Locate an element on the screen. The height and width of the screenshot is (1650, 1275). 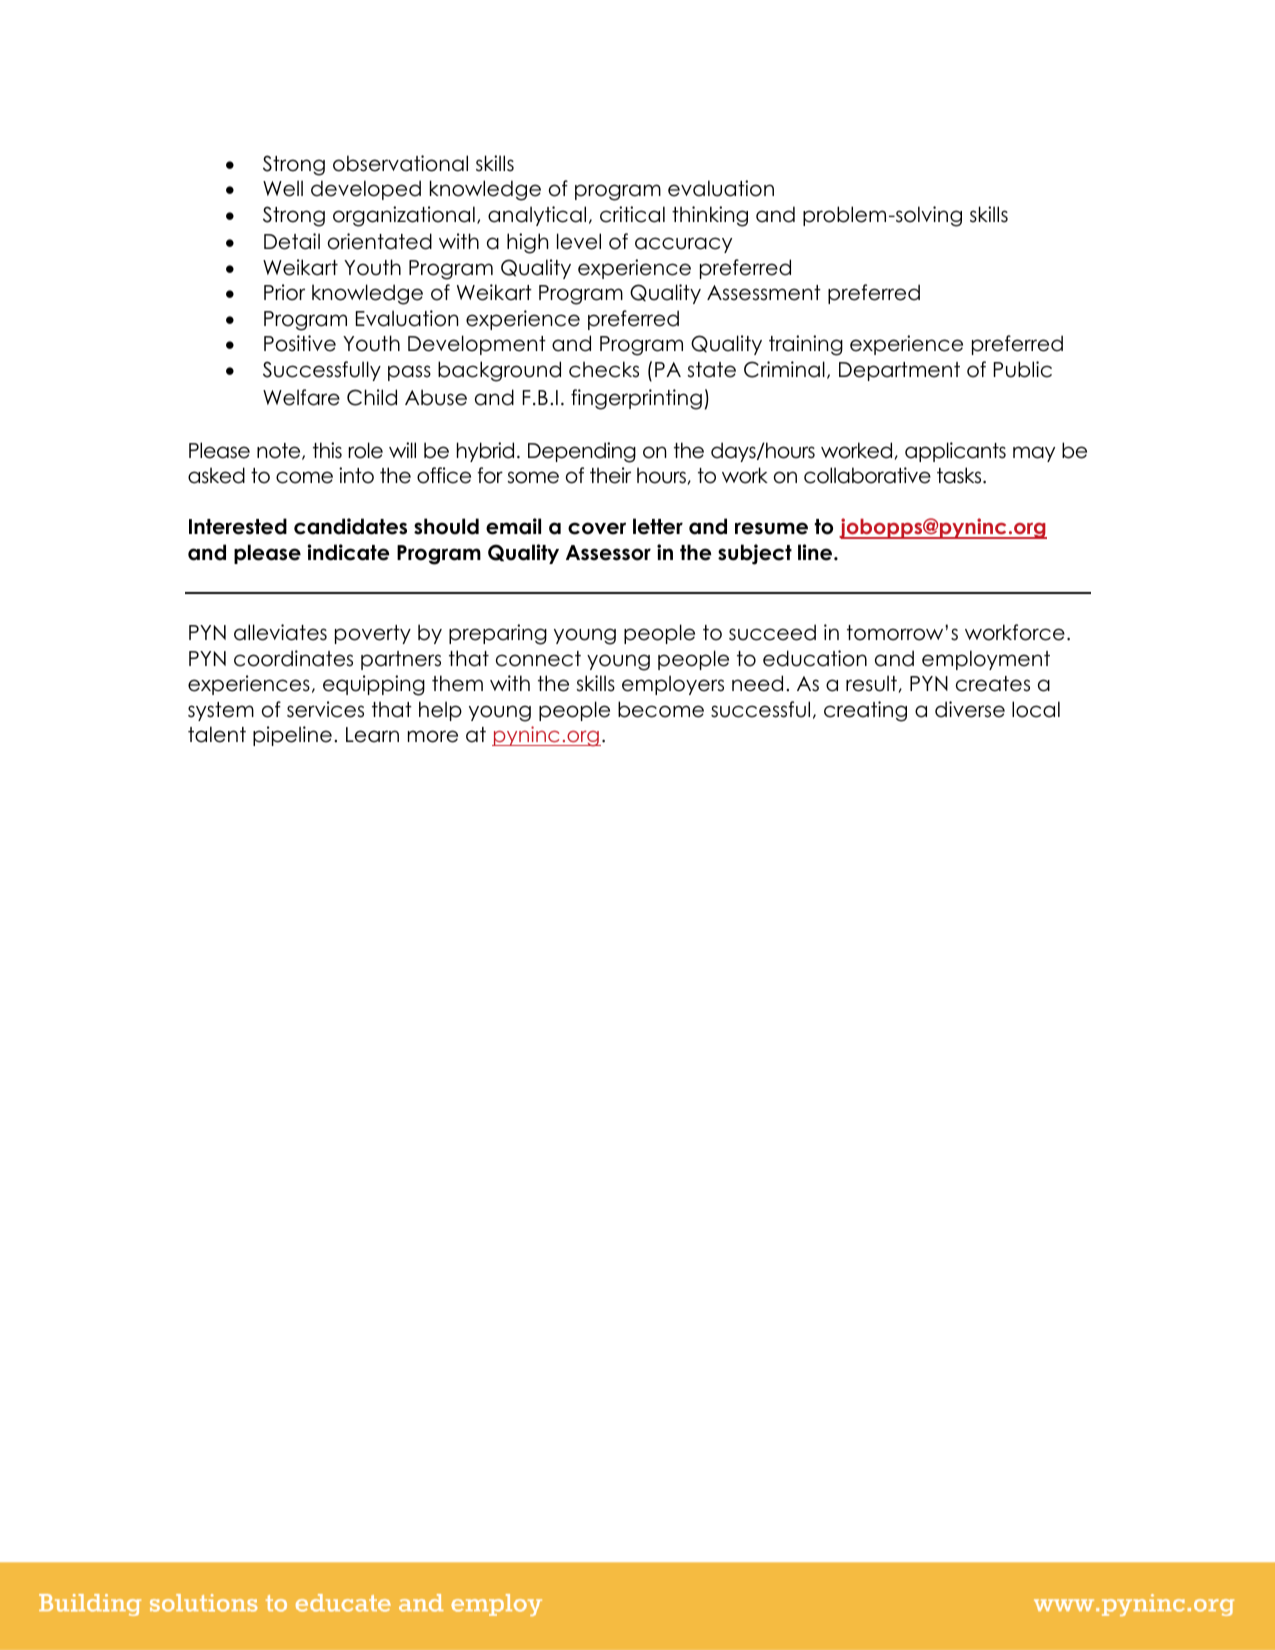
applicants is located at coordinates (955, 452).
